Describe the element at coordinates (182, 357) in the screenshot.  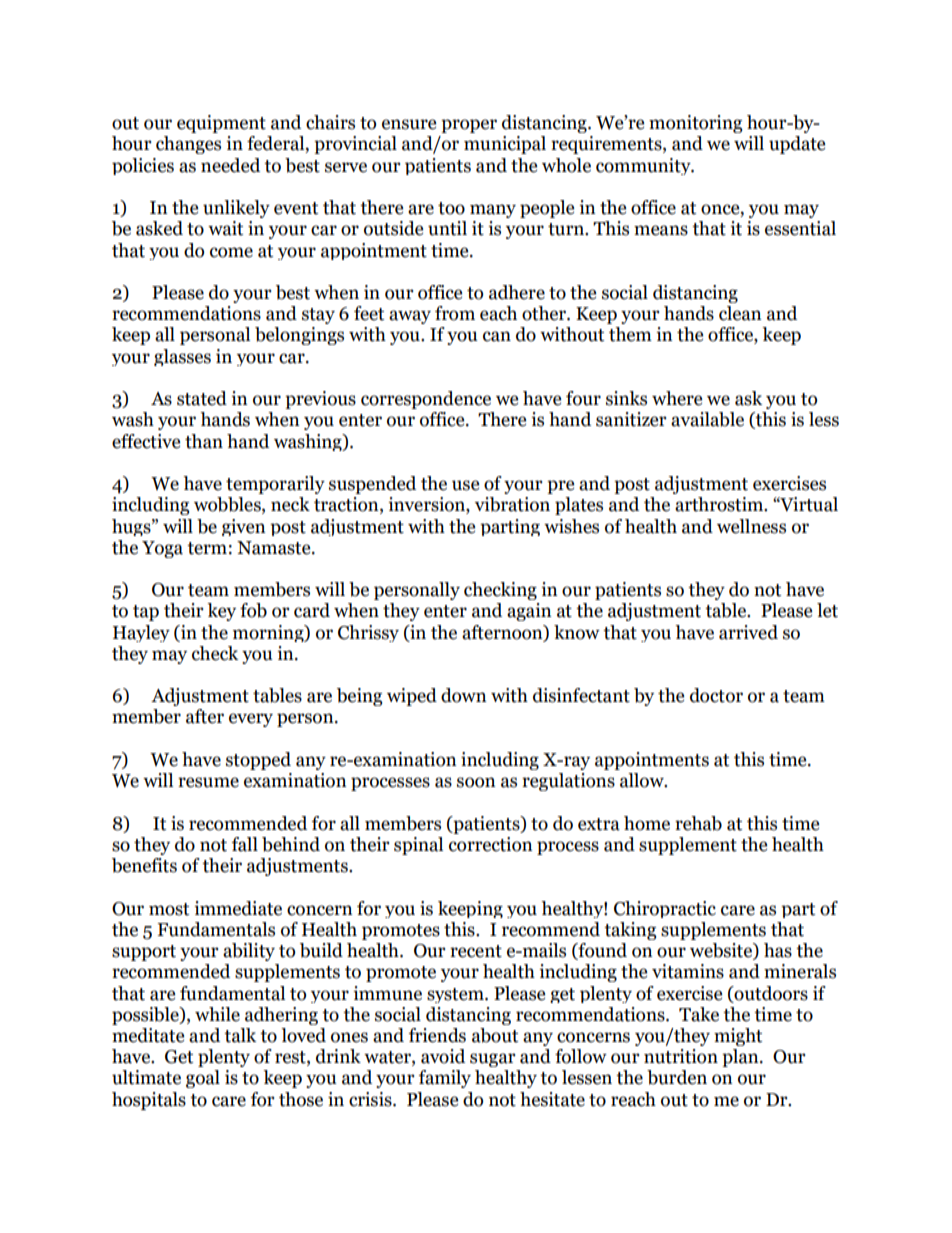
I see `glasses` at that location.
